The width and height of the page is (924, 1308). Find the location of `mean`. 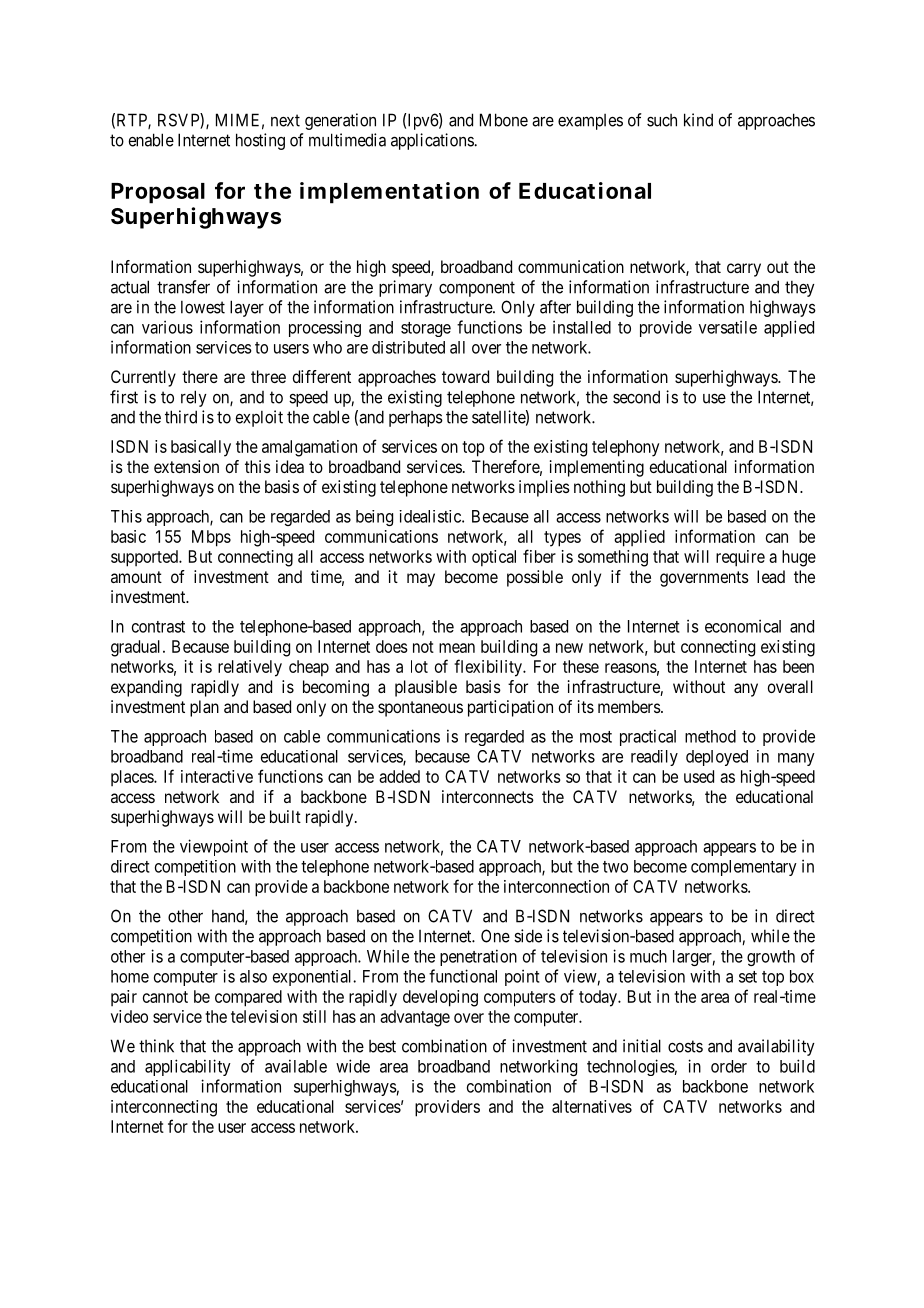

mean is located at coordinates (457, 648).
